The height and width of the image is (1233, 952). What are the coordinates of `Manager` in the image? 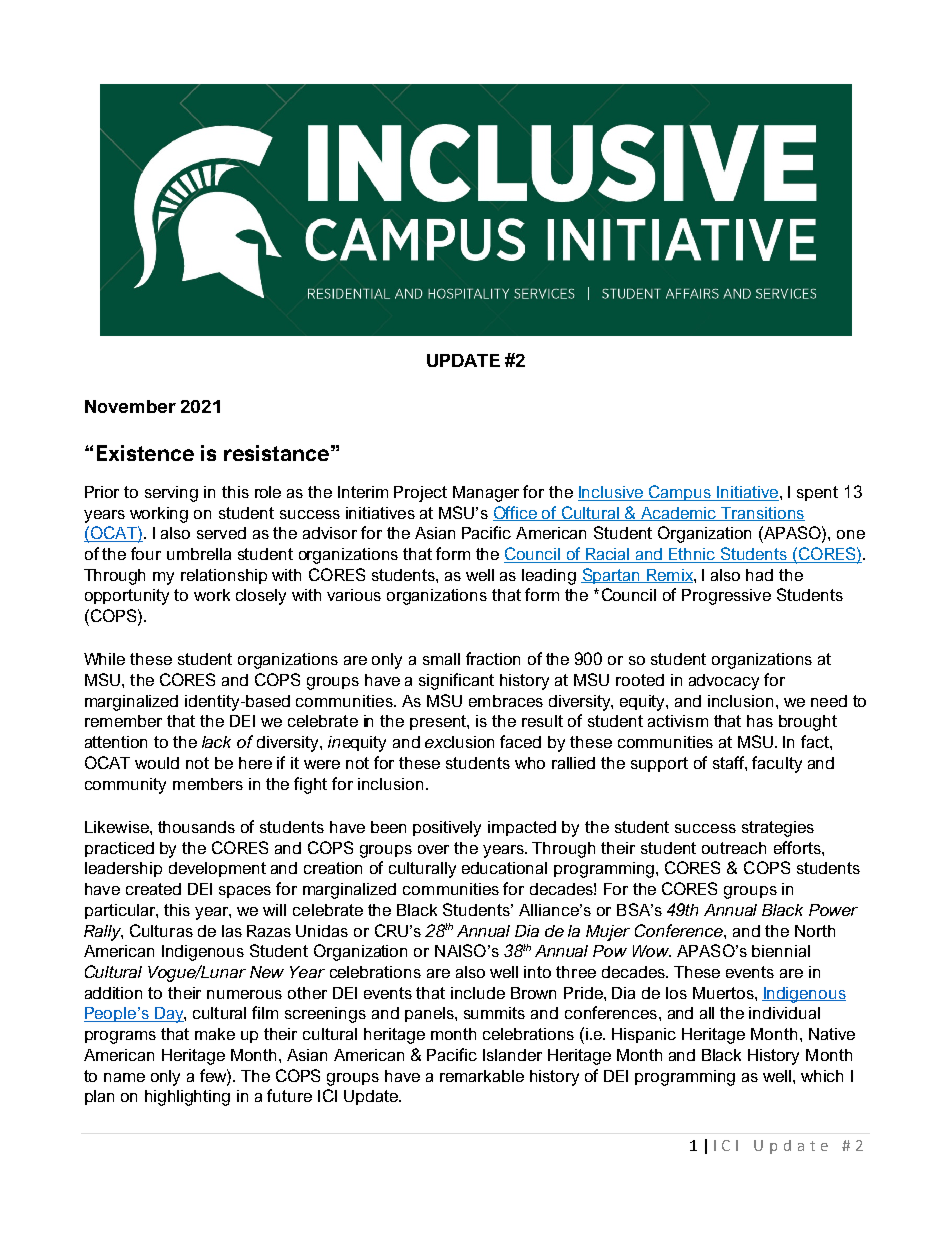 It's located at (486, 494).
